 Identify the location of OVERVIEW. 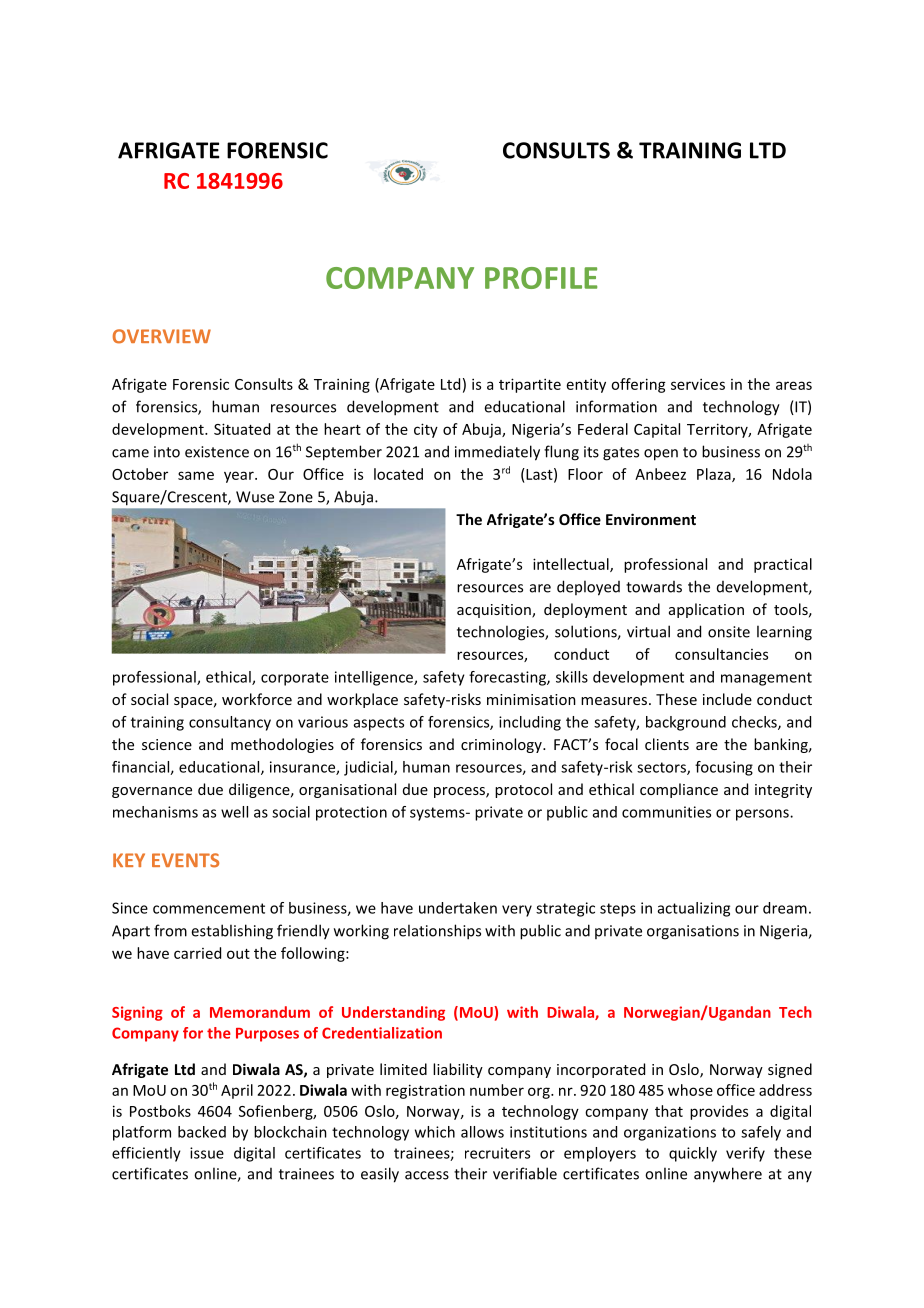
(162, 336).
